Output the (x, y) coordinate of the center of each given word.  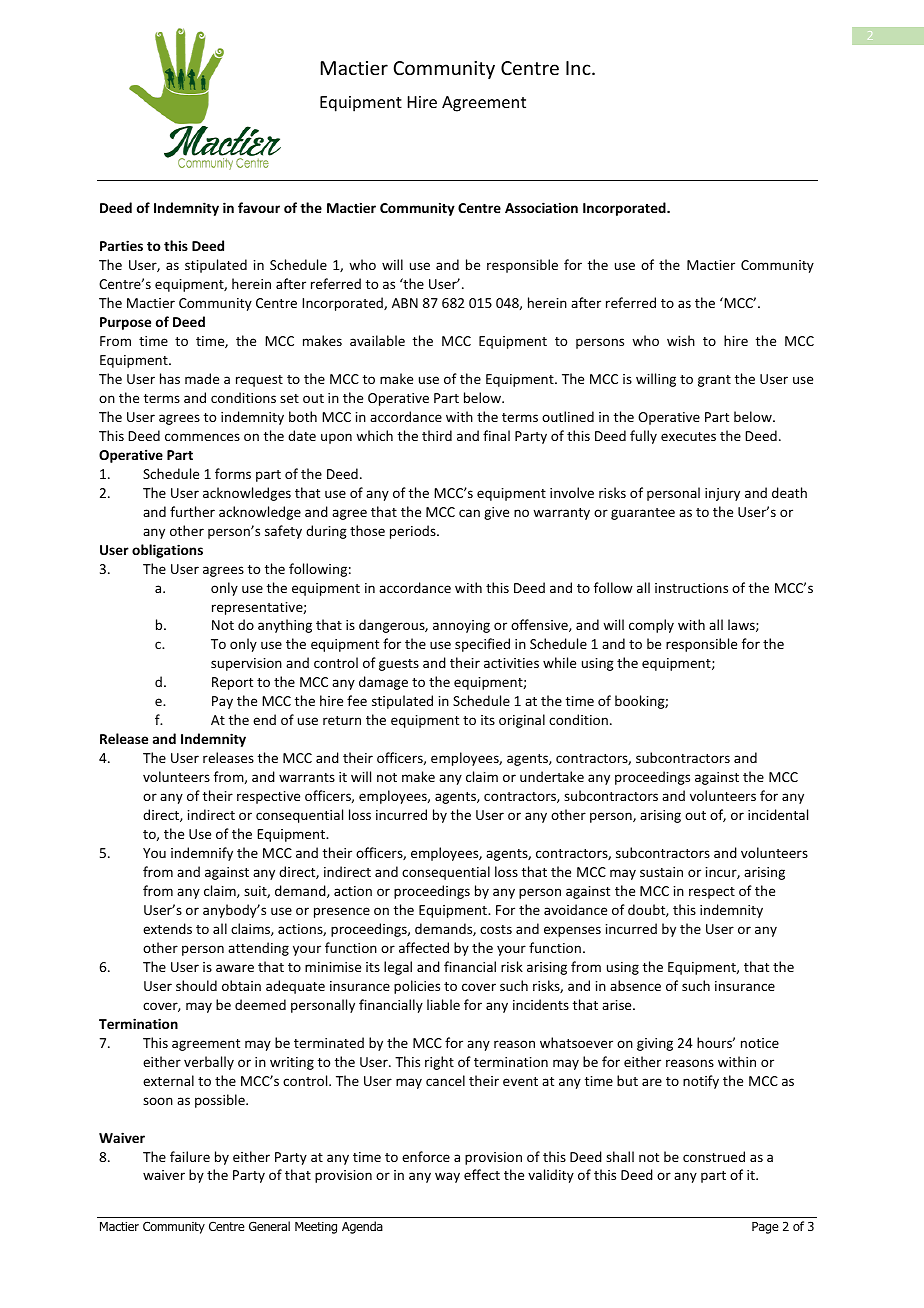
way (447, 1177)
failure (190, 1156)
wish (681, 340)
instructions (691, 588)
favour (259, 207)
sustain (661, 872)
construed (714, 1156)
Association (541, 207)
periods (414, 532)
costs (496, 929)
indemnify (202, 854)
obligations (167, 551)
